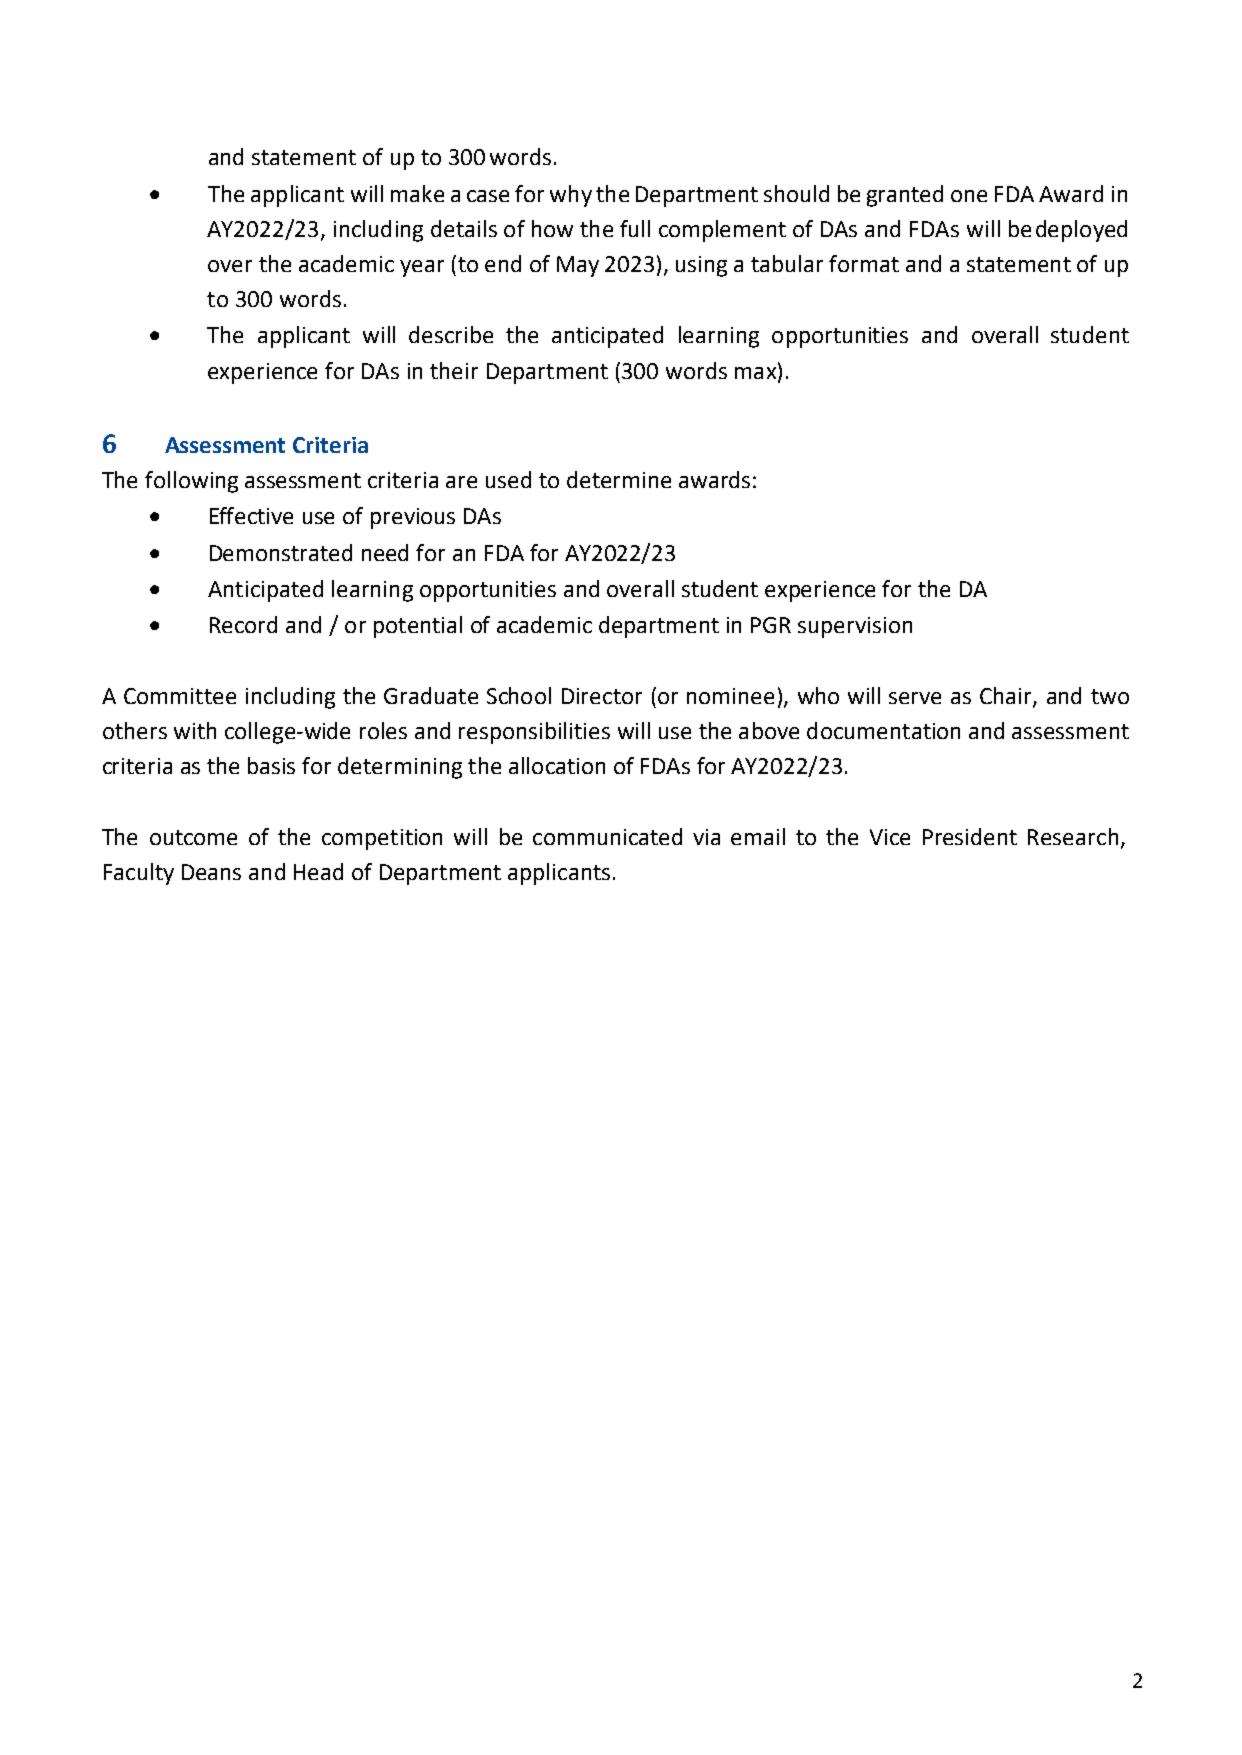 The width and height of the document is (1242, 1755). What do you see at coordinates (211, 872) in the document?
I see `Deans` at bounding box center [211, 872].
